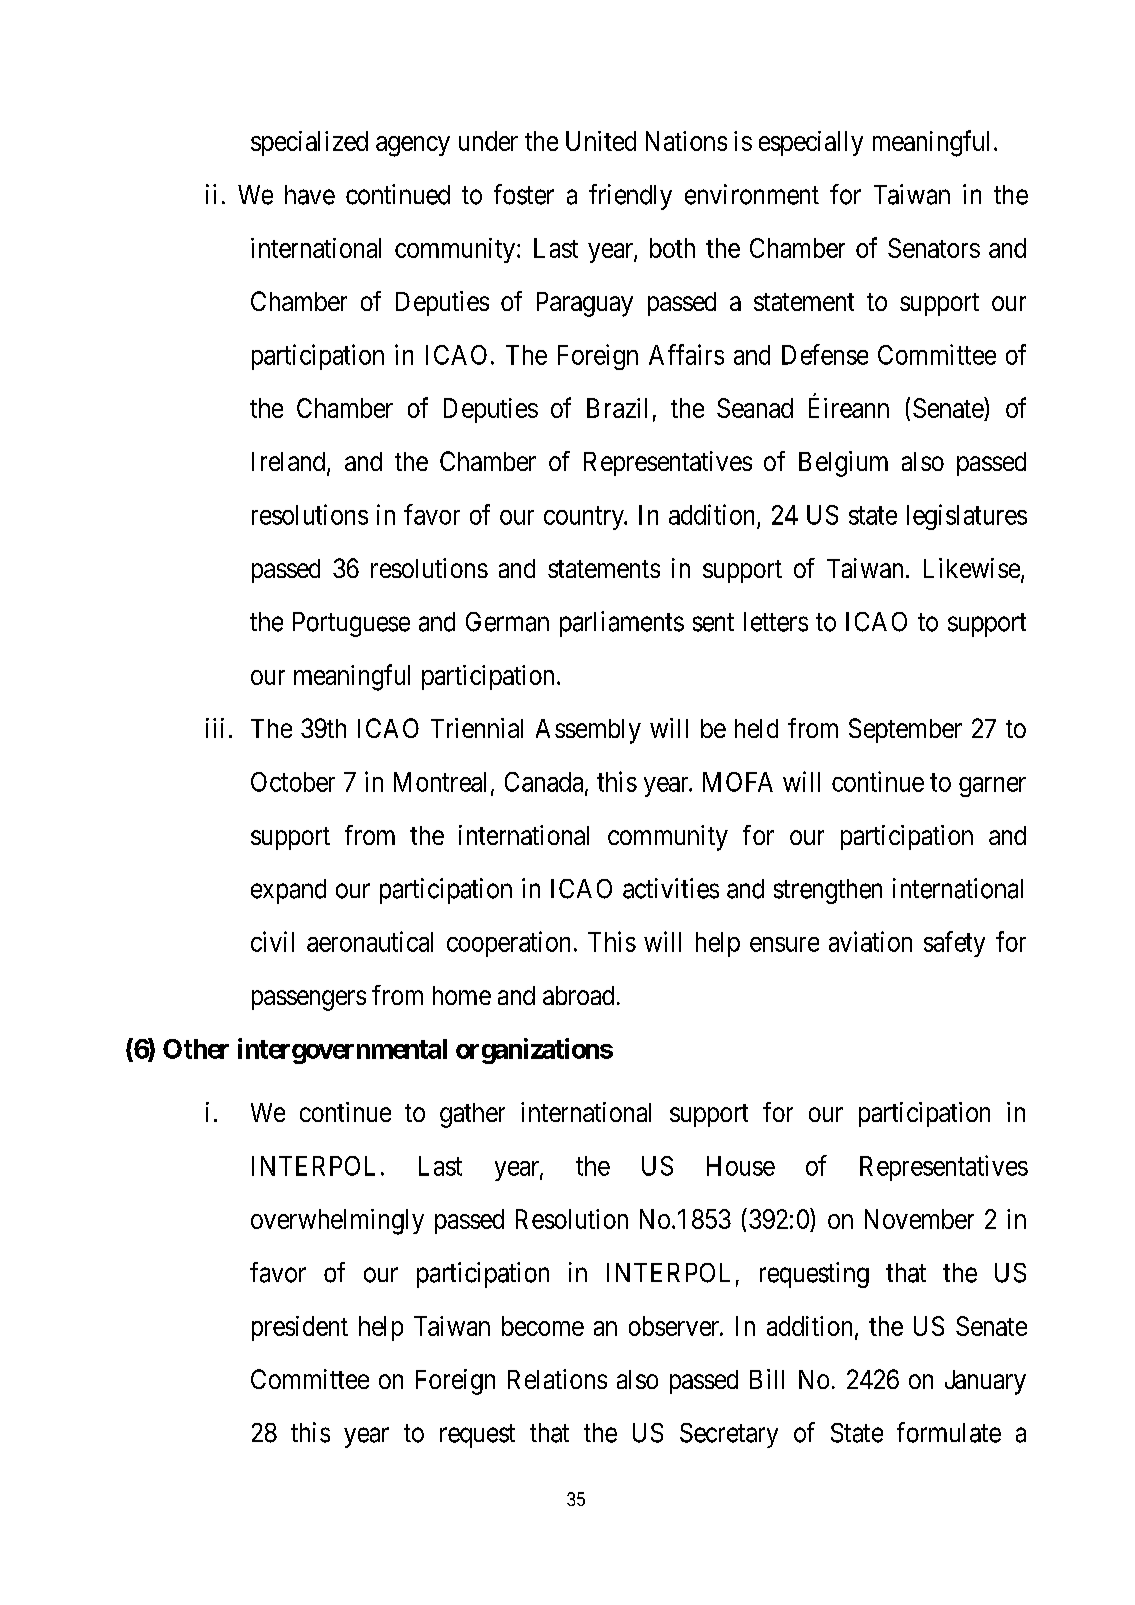 The width and height of the page is (1135, 1605). What do you see at coordinates (310, 195) in the page?
I see `have` at bounding box center [310, 195].
